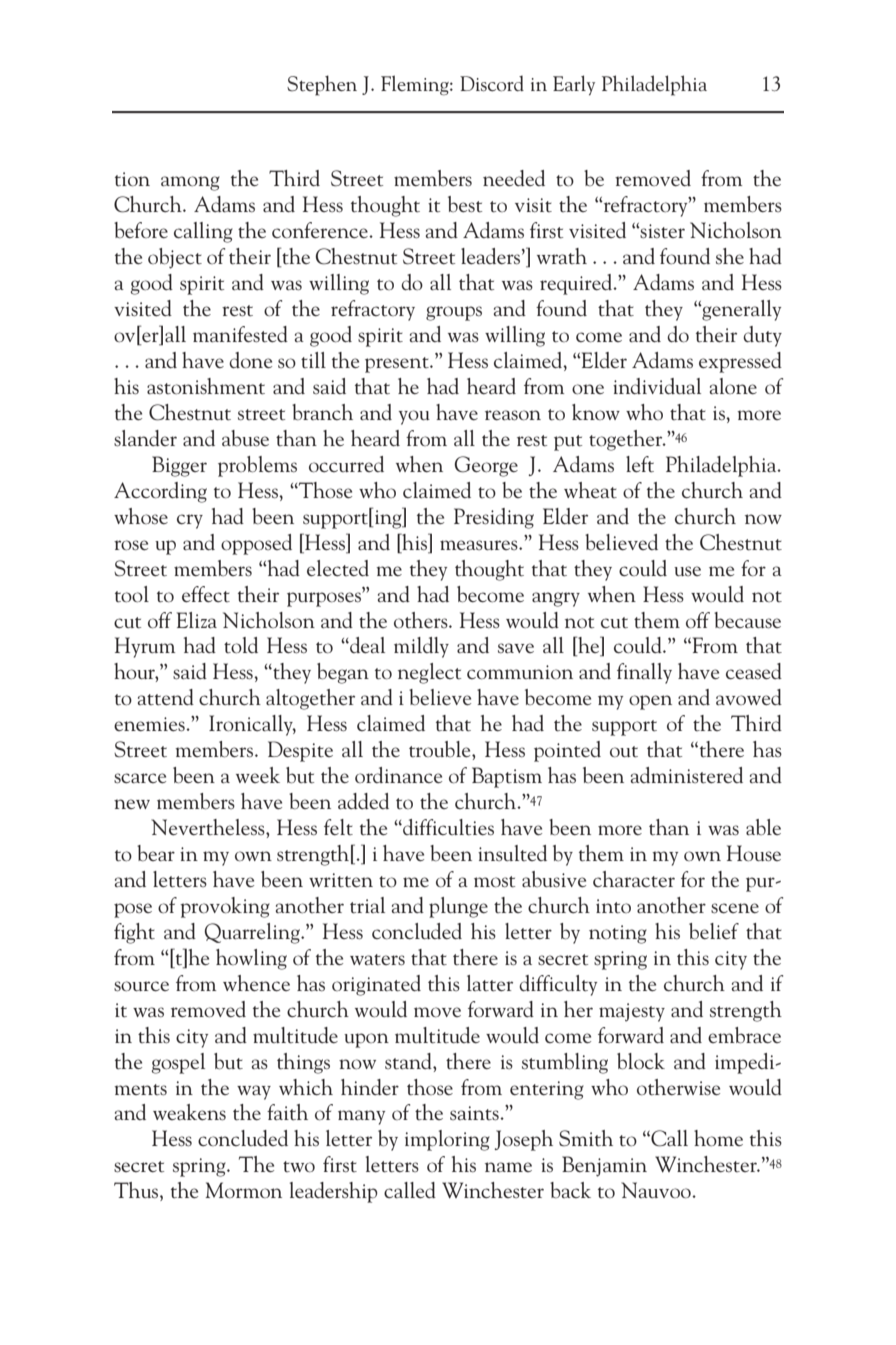 Image resolution: width=896 pixels, height=1345 pixels. I want to click on tion, so click(132, 179).
